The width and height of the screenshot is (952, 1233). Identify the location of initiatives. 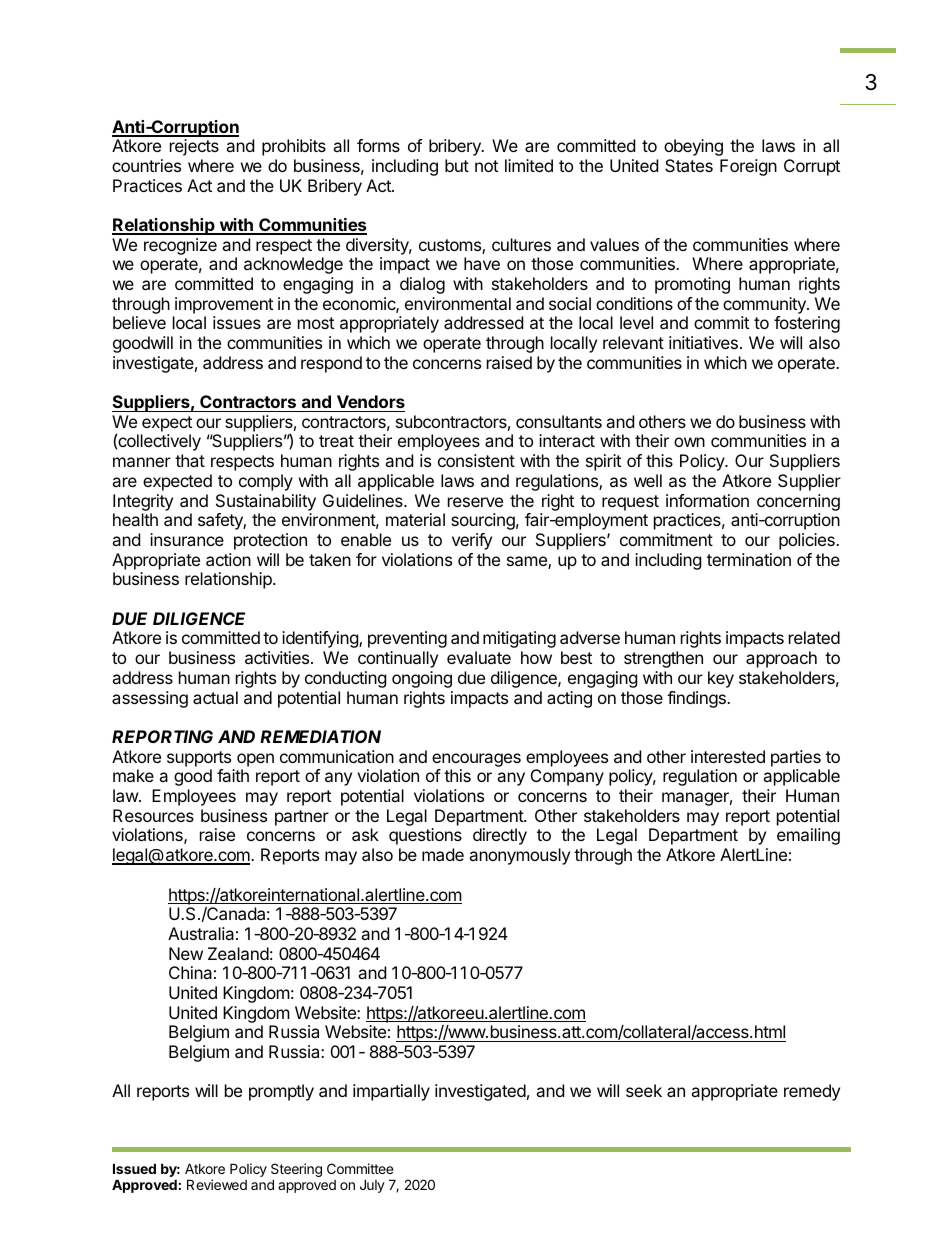
(703, 342).
